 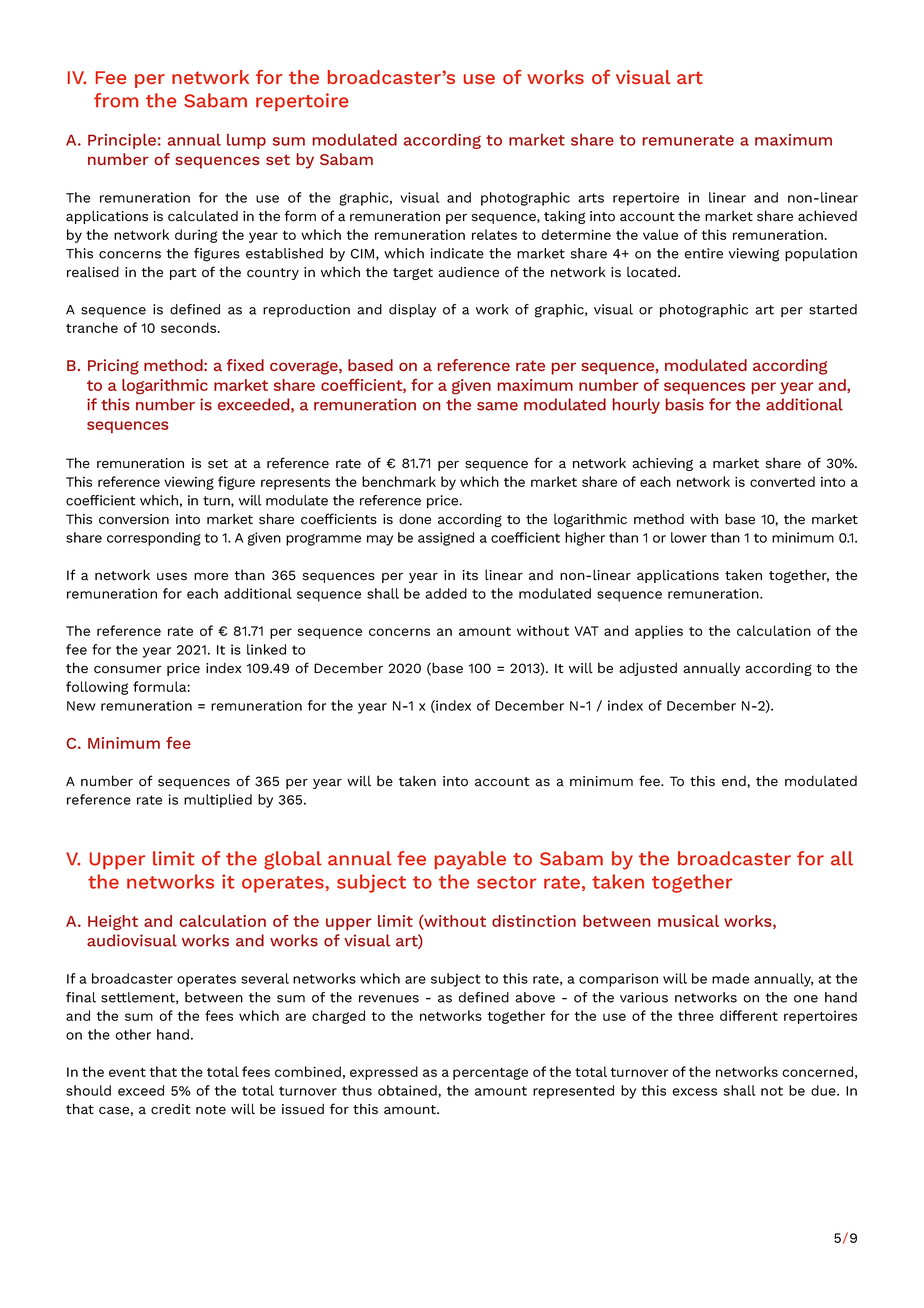 What do you see at coordinates (490, 1074) in the document?
I see `percentage` at bounding box center [490, 1074].
